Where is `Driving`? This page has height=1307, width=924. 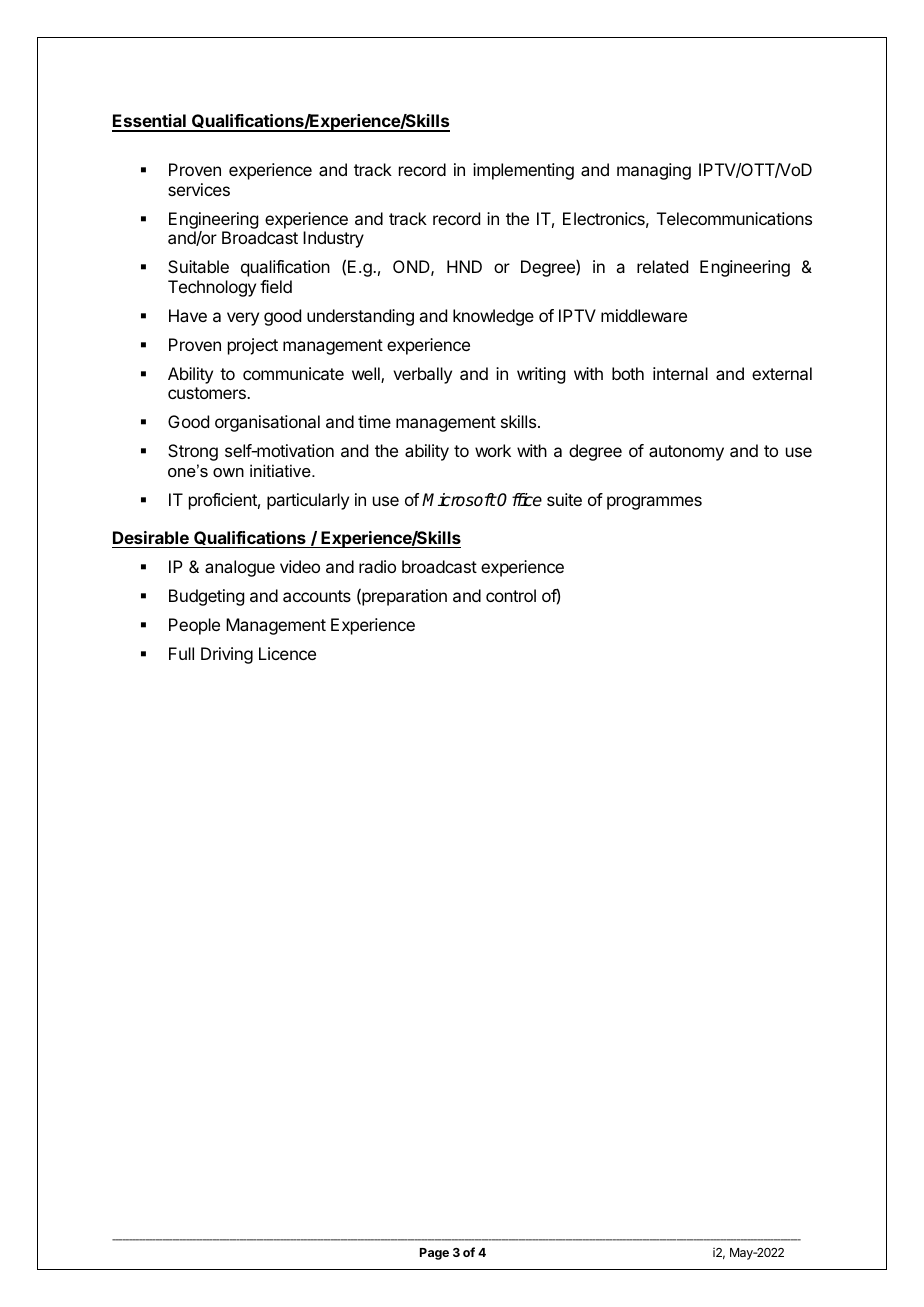
Driving is located at coordinates (227, 655).
